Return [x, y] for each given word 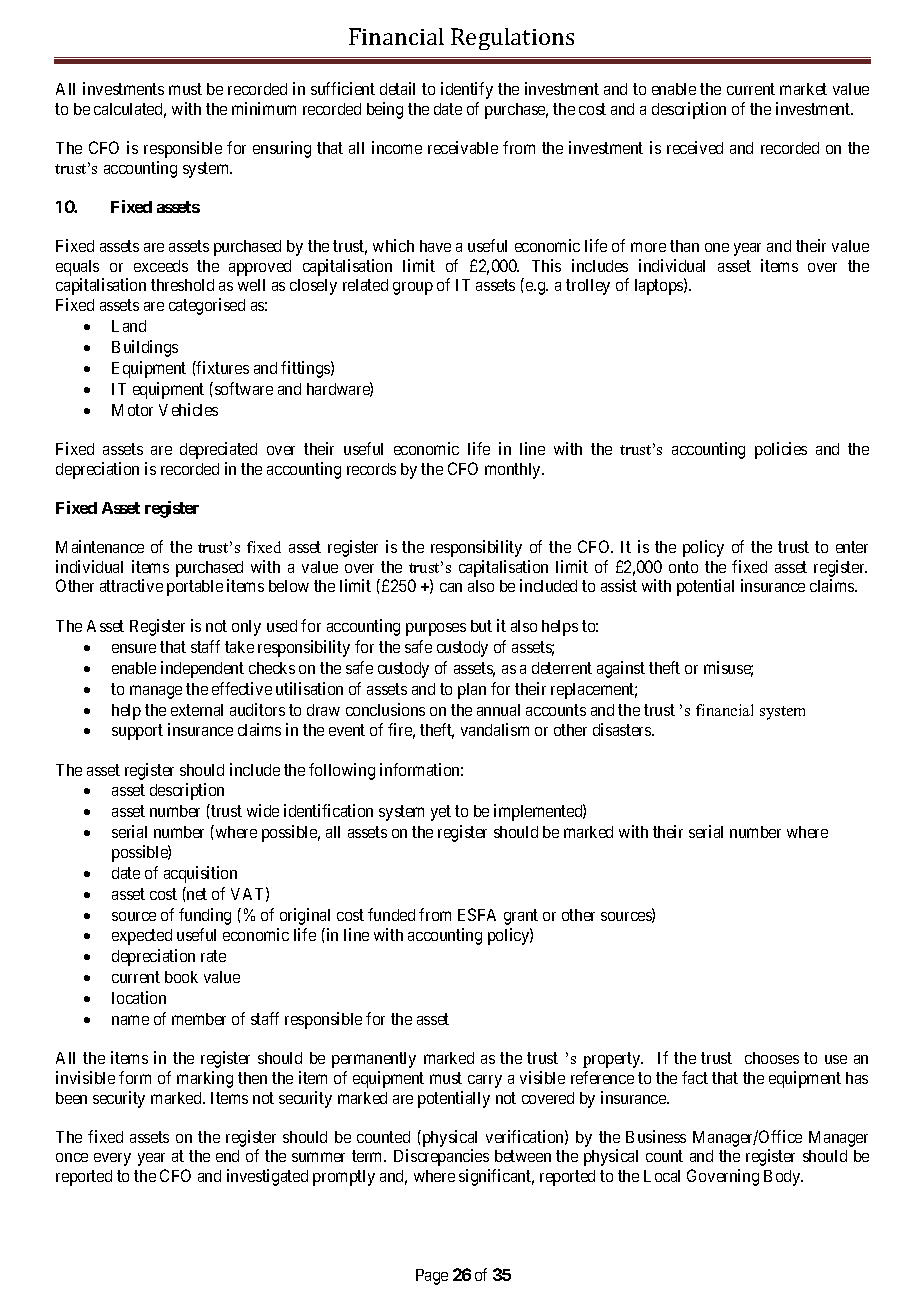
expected [142, 937]
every [112, 1159]
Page [432, 1277]
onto [683, 567]
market [803, 89]
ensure [134, 648]
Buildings [145, 348]
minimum [264, 108]
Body [783, 1178]
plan [472, 691]
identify [467, 90]
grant [521, 917]
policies [781, 450]
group [413, 288]
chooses [772, 1058]
